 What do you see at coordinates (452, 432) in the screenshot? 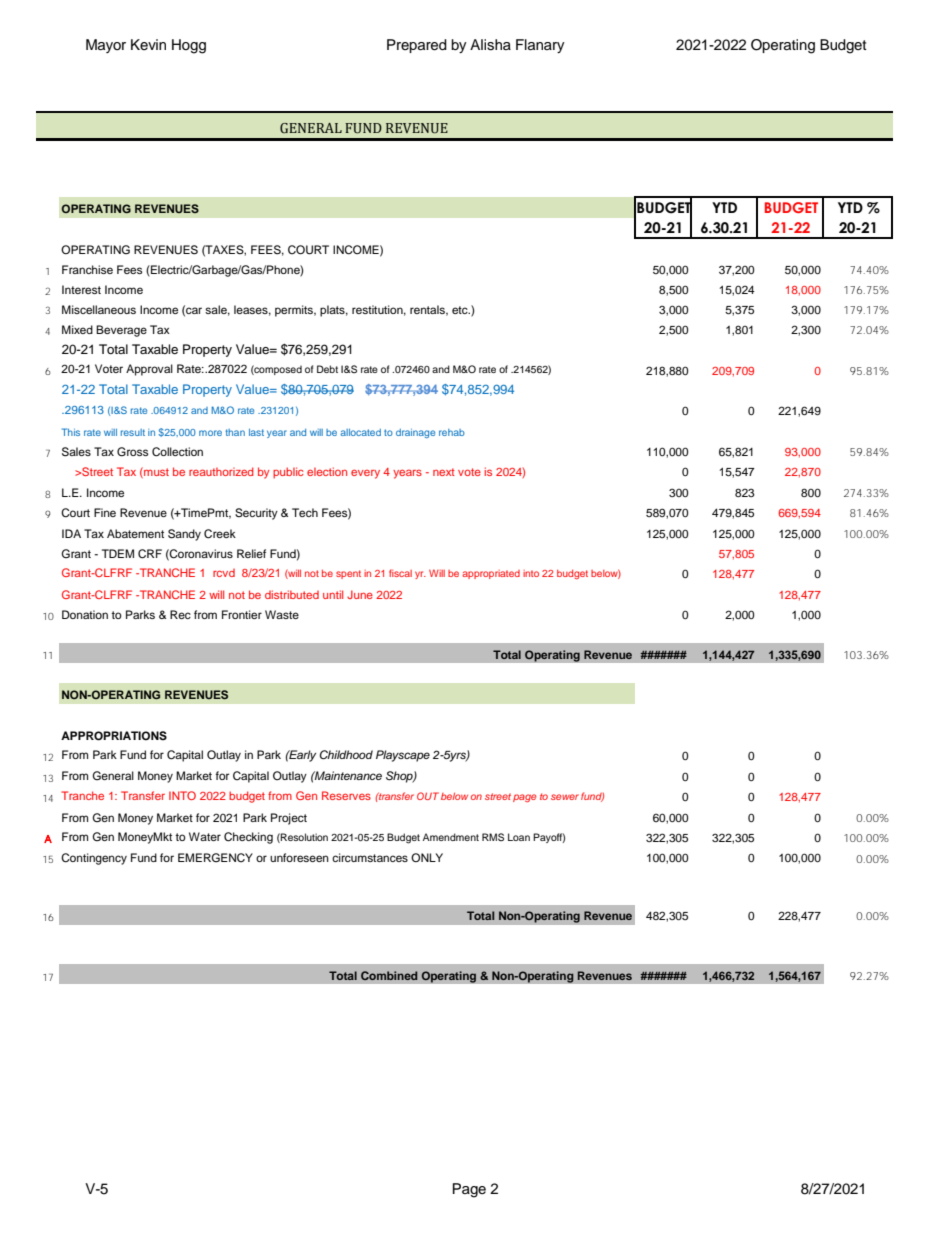
I see `rehab` at bounding box center [452, 432].
